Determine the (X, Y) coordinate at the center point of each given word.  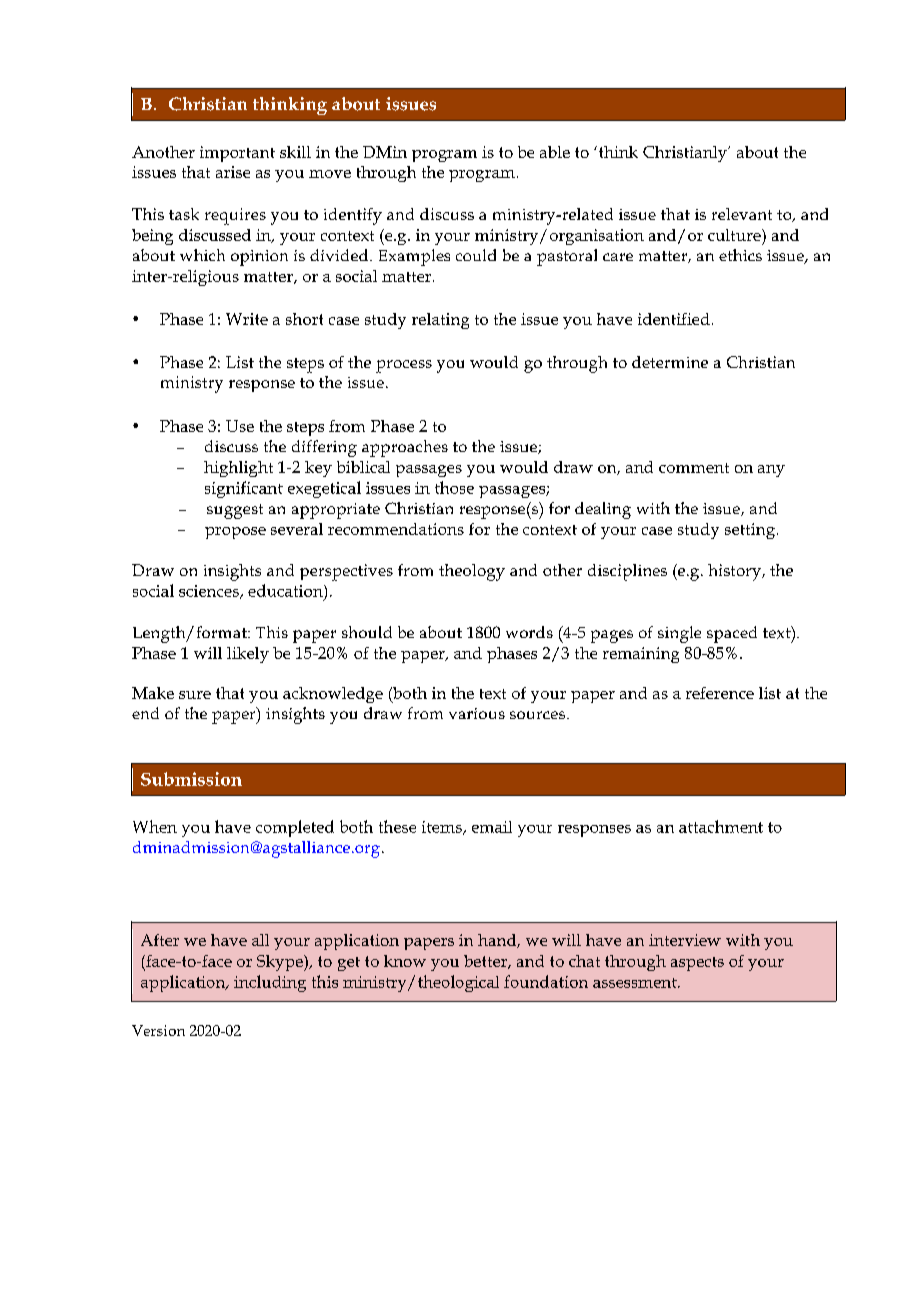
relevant (742, 214)
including (270, 983)
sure (195, 695)
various (477, 713)
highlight (238, 469)
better (486, 962)
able (555, 152)
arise (233, 172)
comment (694, 468)
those (454, 487)
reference (720, 693)
